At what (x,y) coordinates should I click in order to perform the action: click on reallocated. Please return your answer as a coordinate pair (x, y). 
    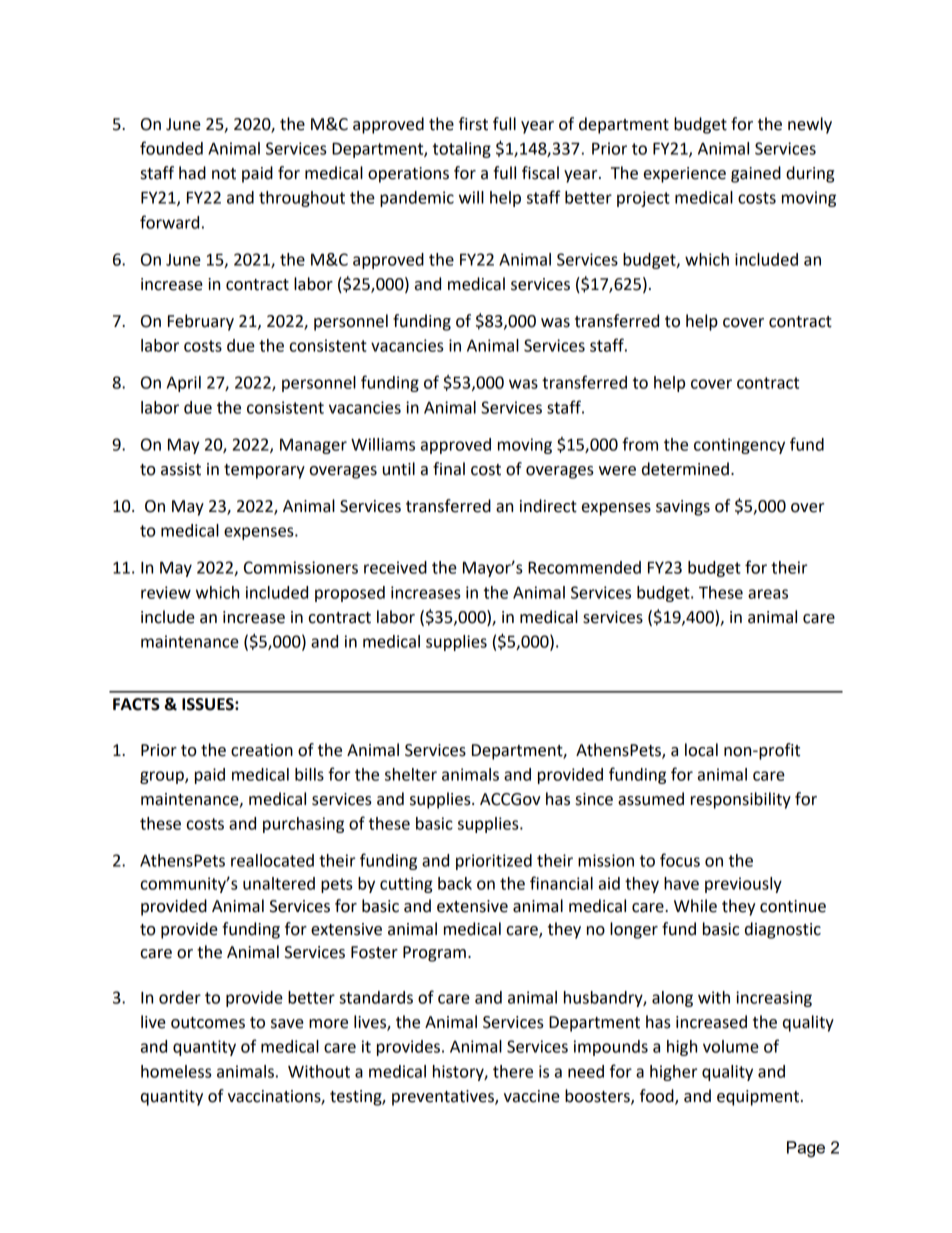
    Looking at the image, I should click on (272, 860).
